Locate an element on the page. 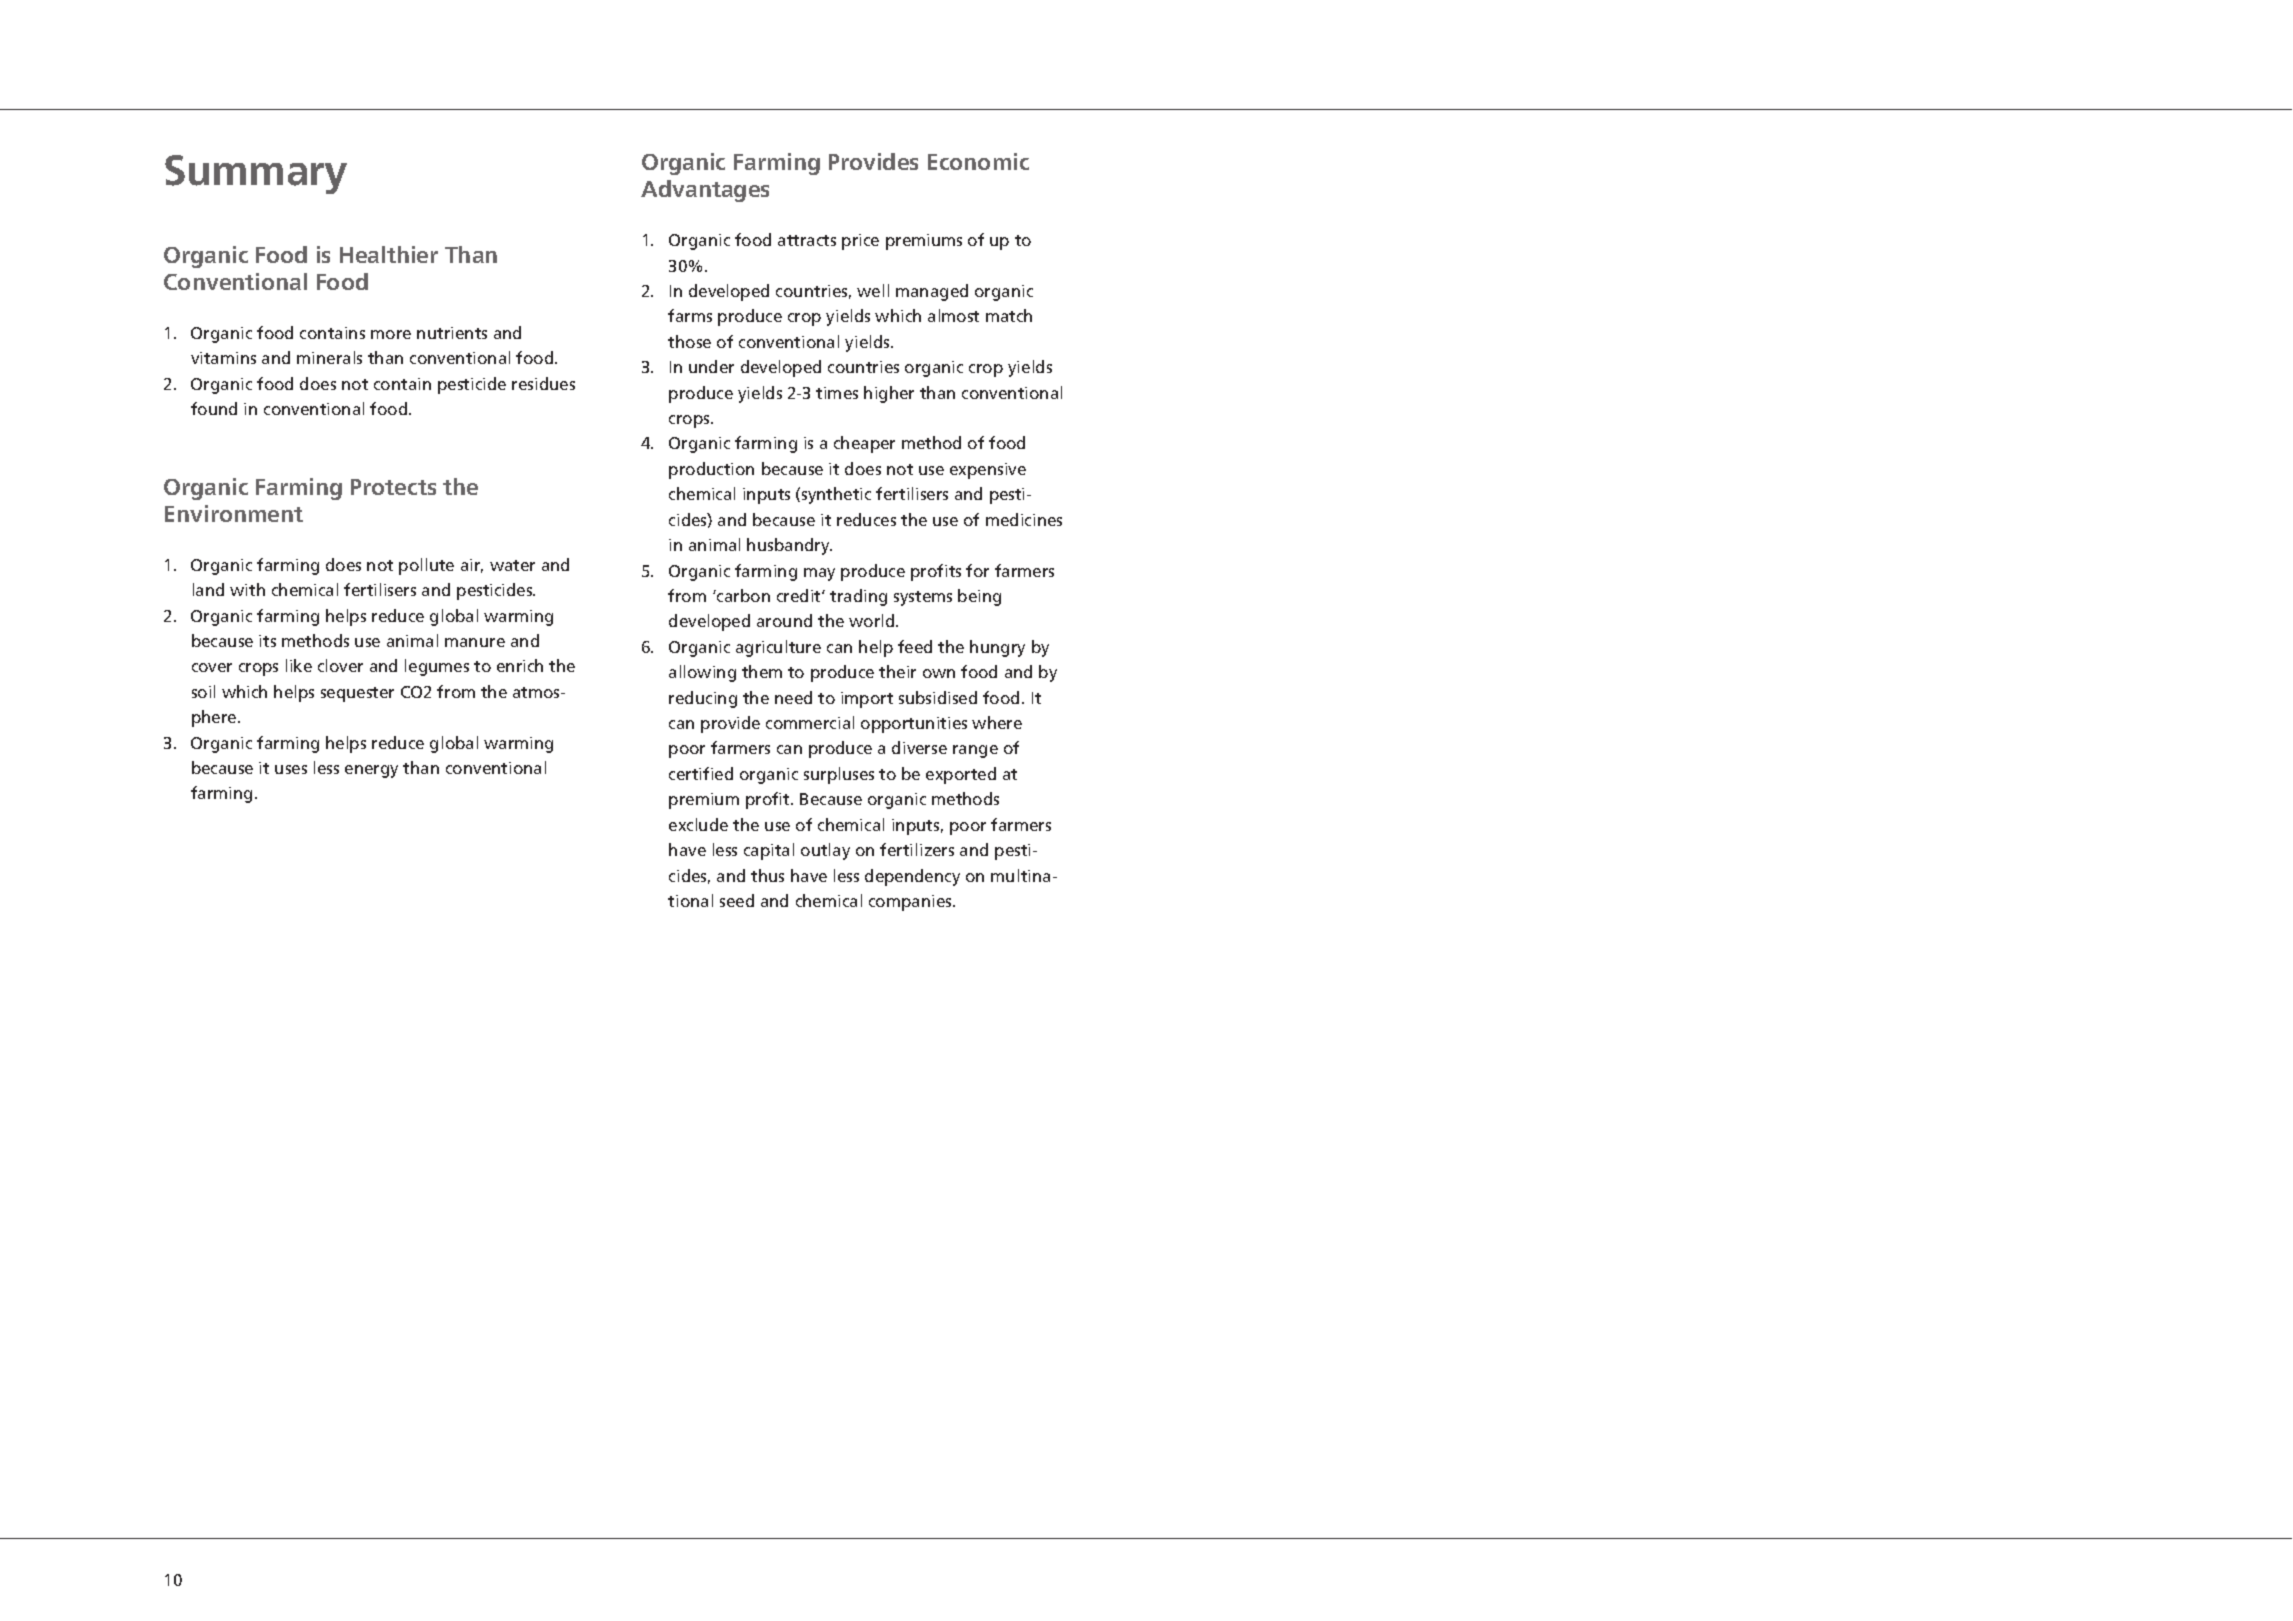  thus is located at coordinates (767, 875).
